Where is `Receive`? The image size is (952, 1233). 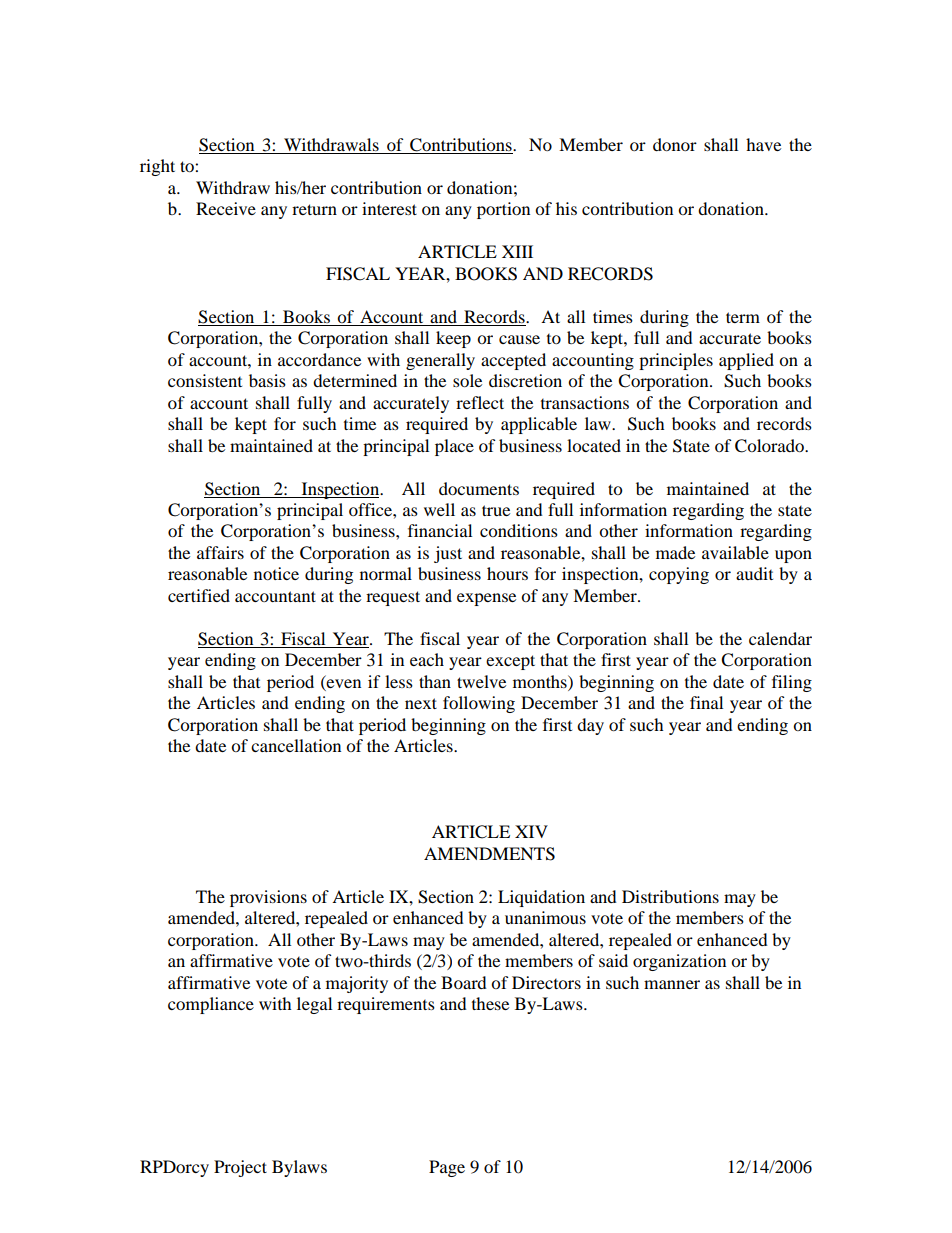
Receive is located at coordinates (226, 208).
